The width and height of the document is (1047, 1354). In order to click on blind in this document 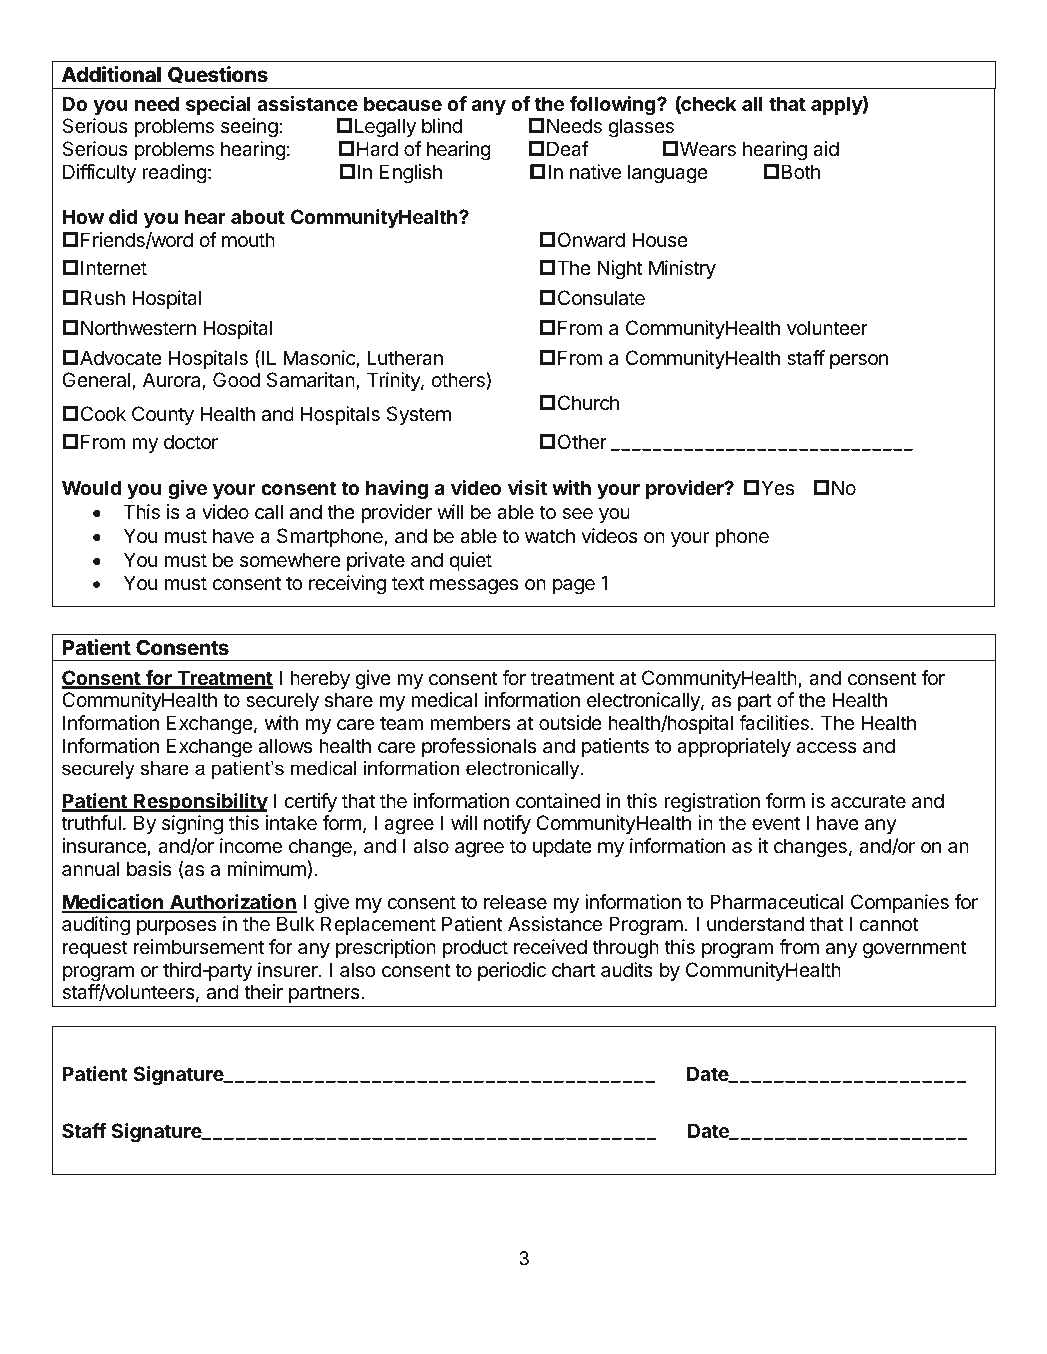, I will do `click(442, 125)`.
